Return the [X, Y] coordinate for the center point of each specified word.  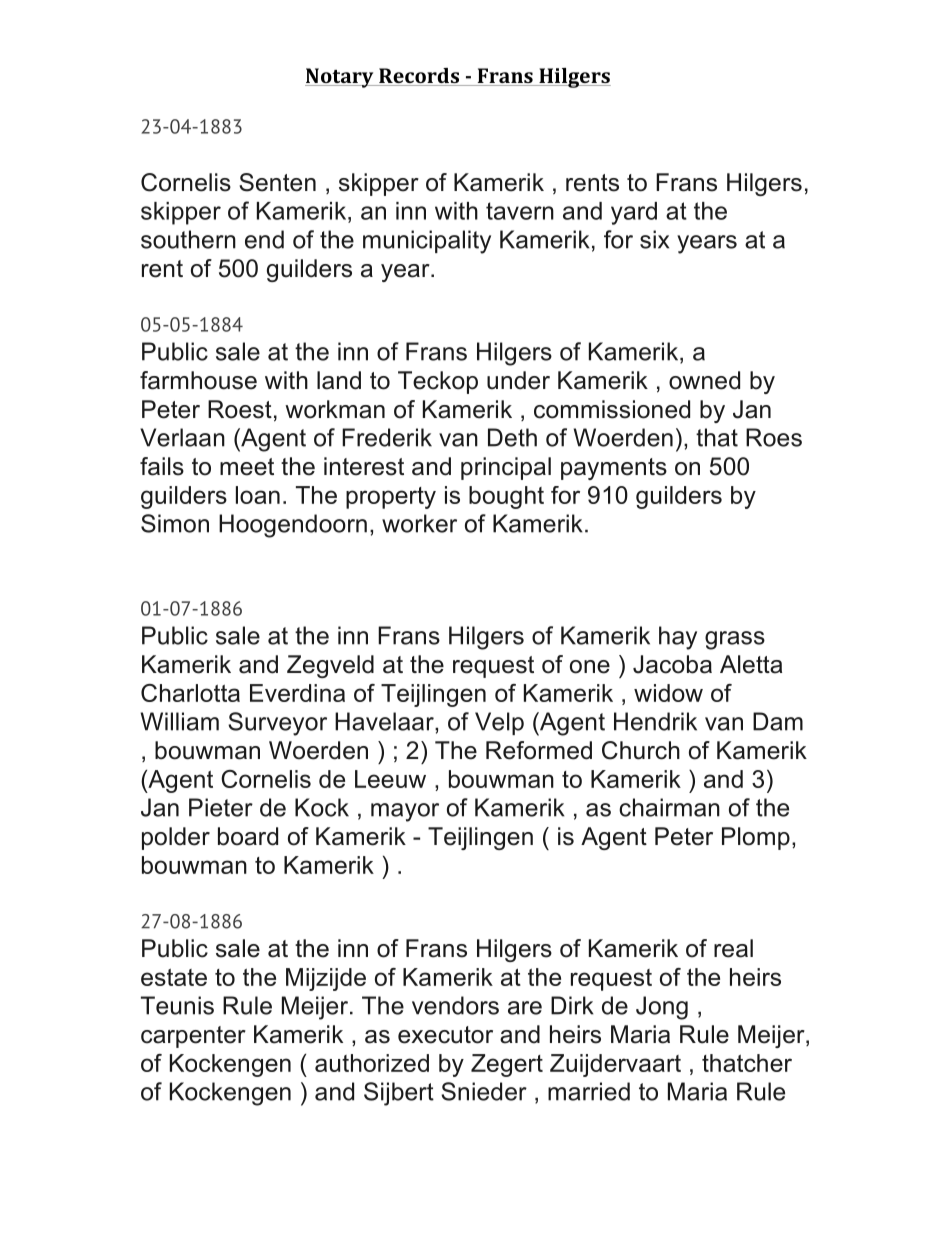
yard [634, 213]
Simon [175, 523]
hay [678, 638]
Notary [340, 78]
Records [419, 77]
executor [445, 1035]
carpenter [193, 1037]
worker [419, 523]
